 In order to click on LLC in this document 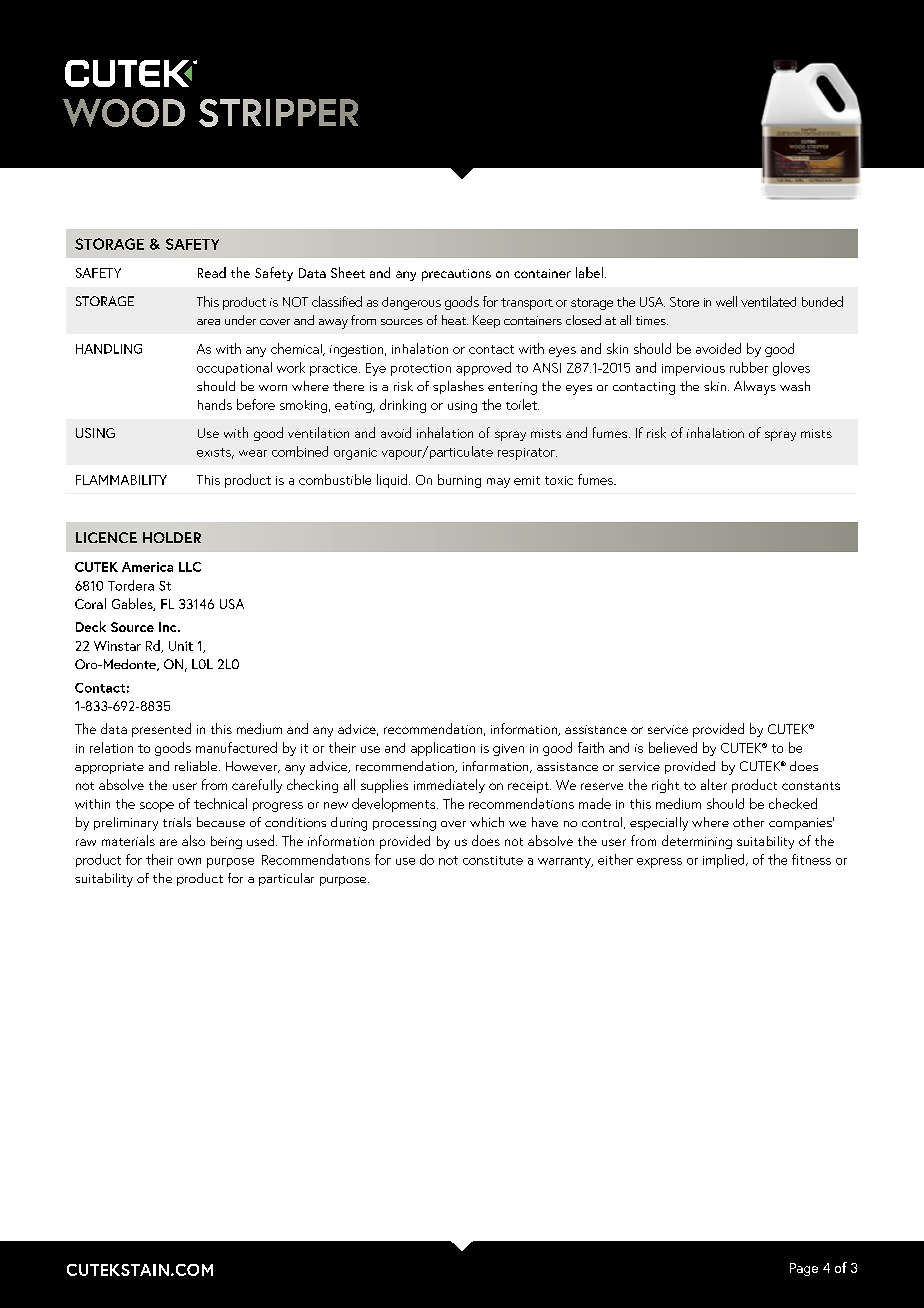, I will do `click(190, 567)`.
